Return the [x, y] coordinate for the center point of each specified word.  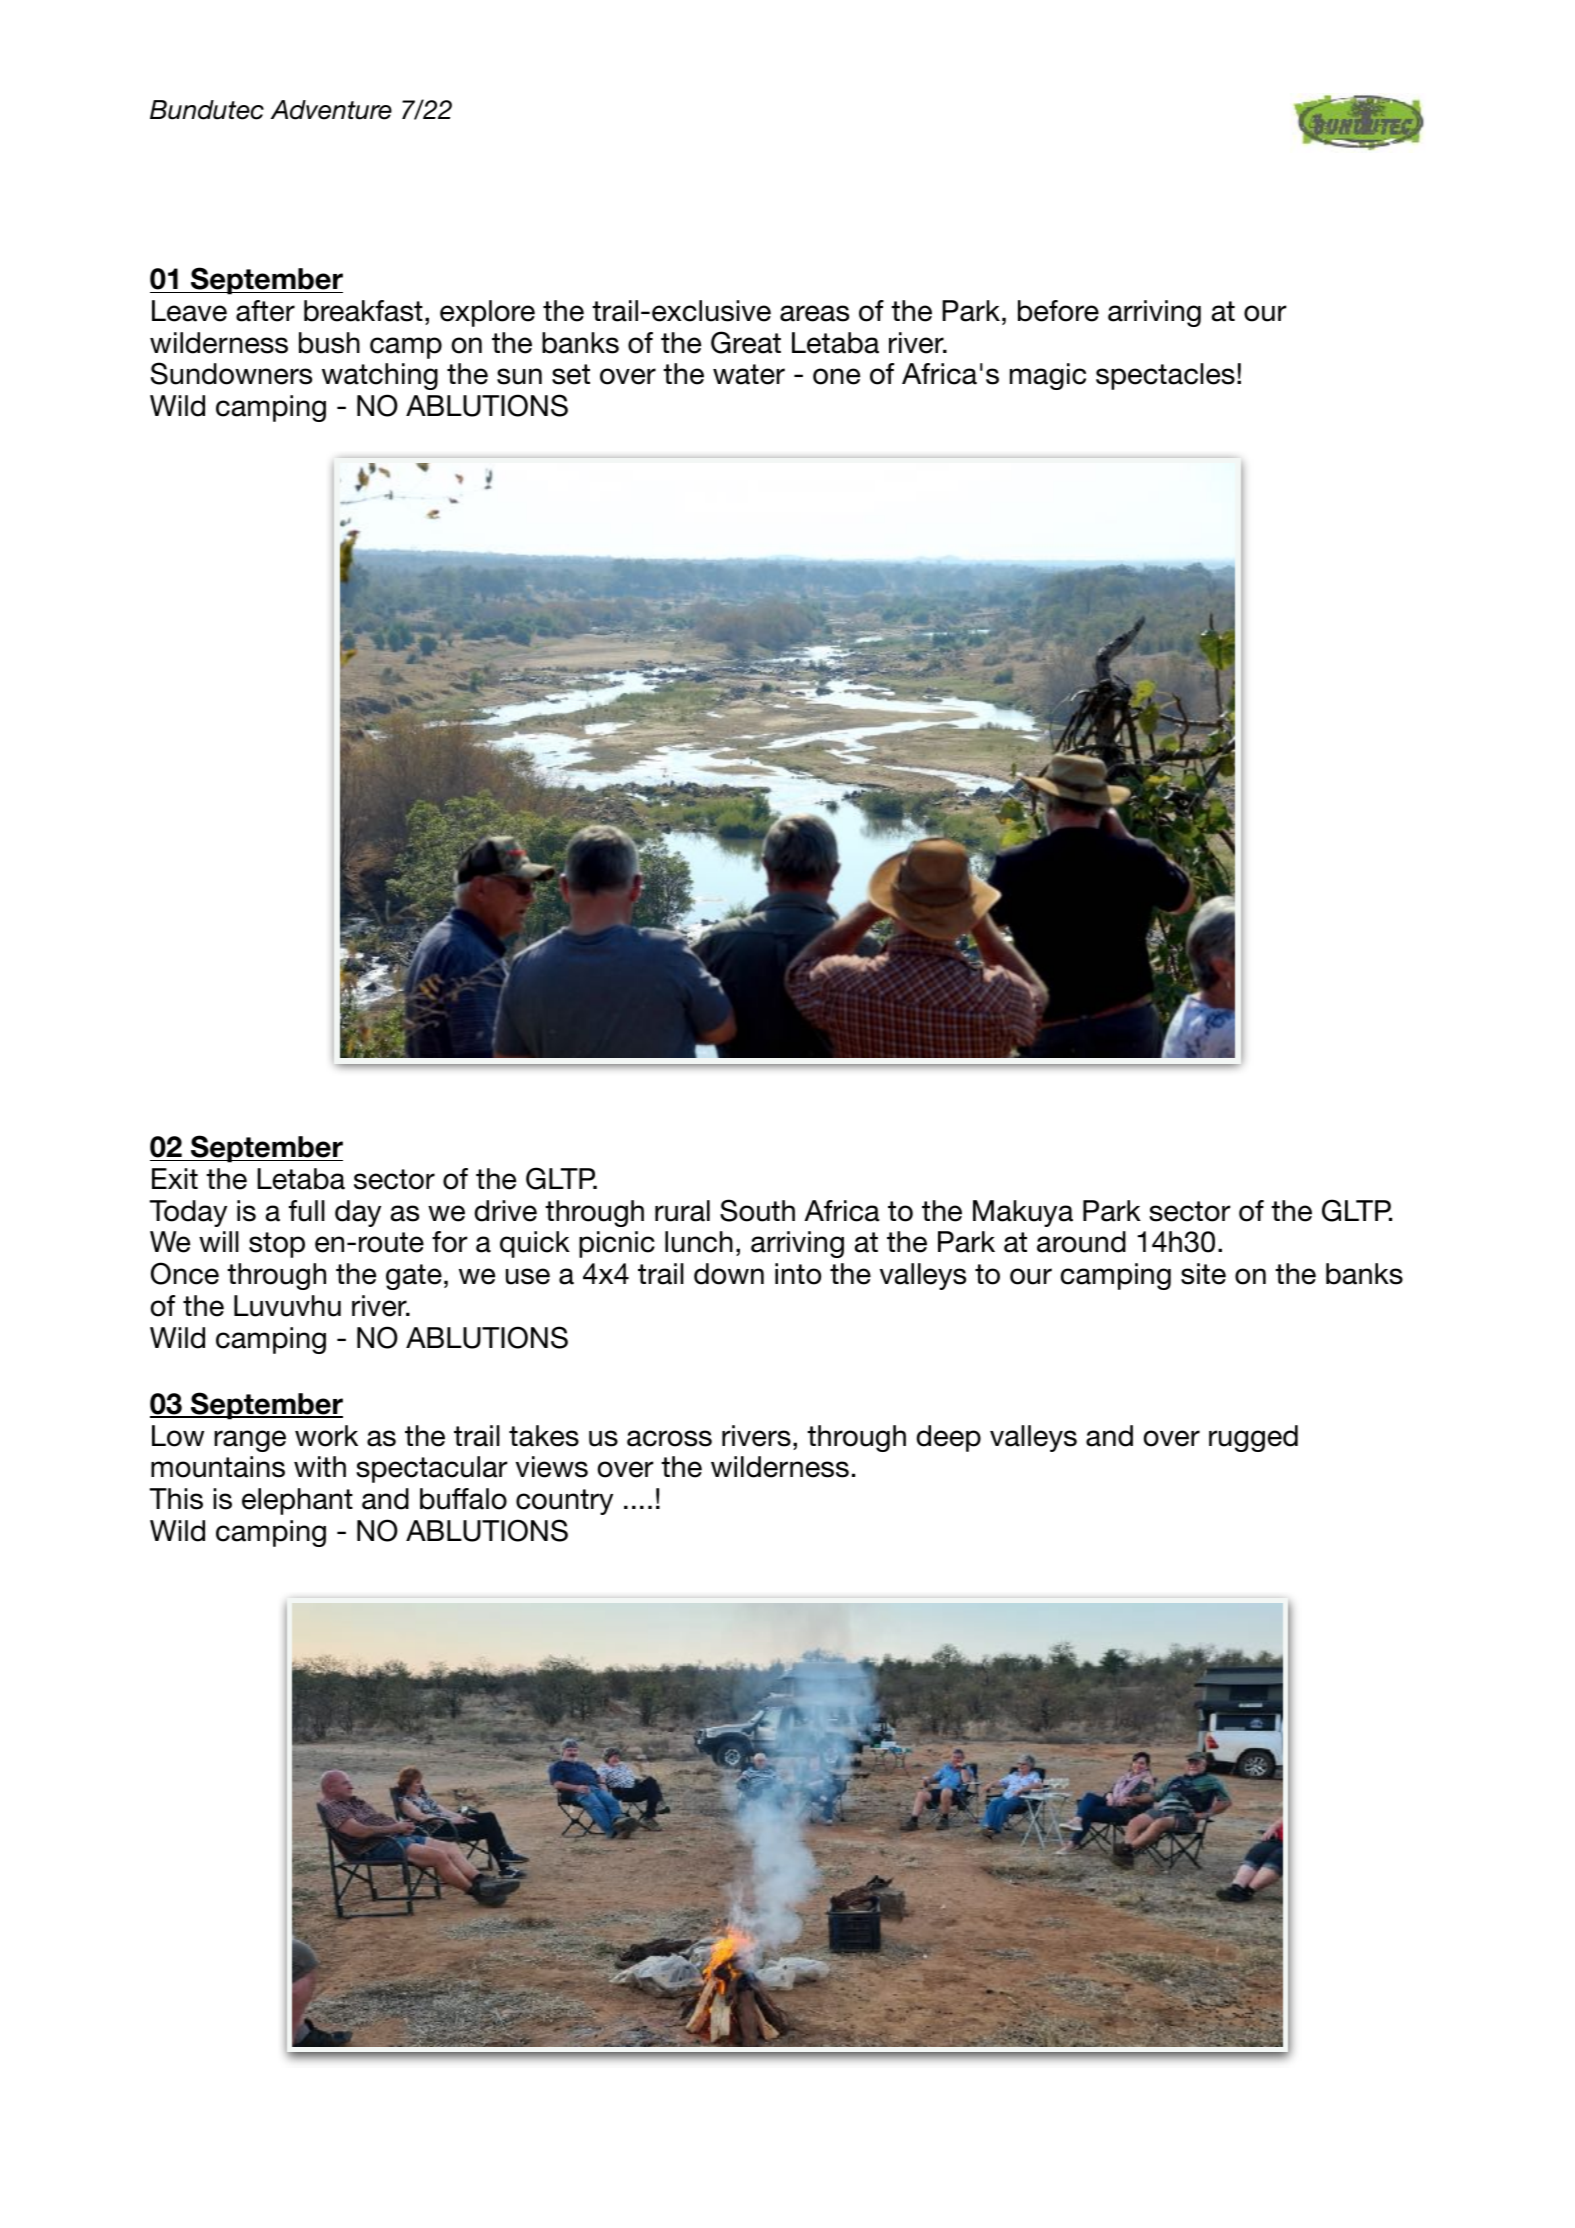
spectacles [1165, 376]
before [1058, 311]
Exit [175, 1178]
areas [814, 313]
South [757, 1210]
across [669, 1438]
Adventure [331, 110]
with [320, 1466]
